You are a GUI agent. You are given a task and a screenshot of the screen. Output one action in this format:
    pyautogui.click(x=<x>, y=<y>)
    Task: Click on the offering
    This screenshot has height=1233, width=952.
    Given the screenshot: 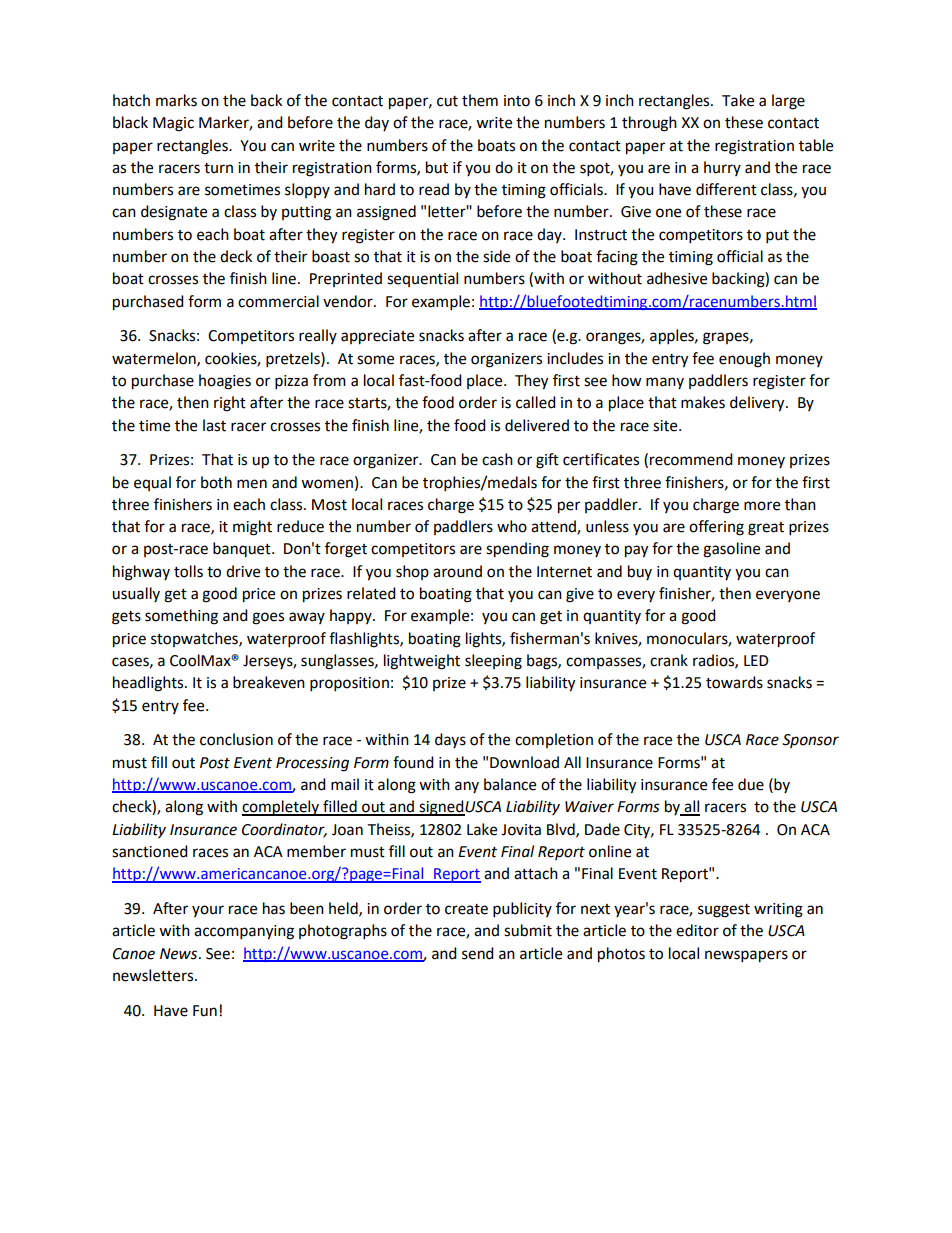 What is the action you would take?
    pyautogui.click(x=716, y=528)
